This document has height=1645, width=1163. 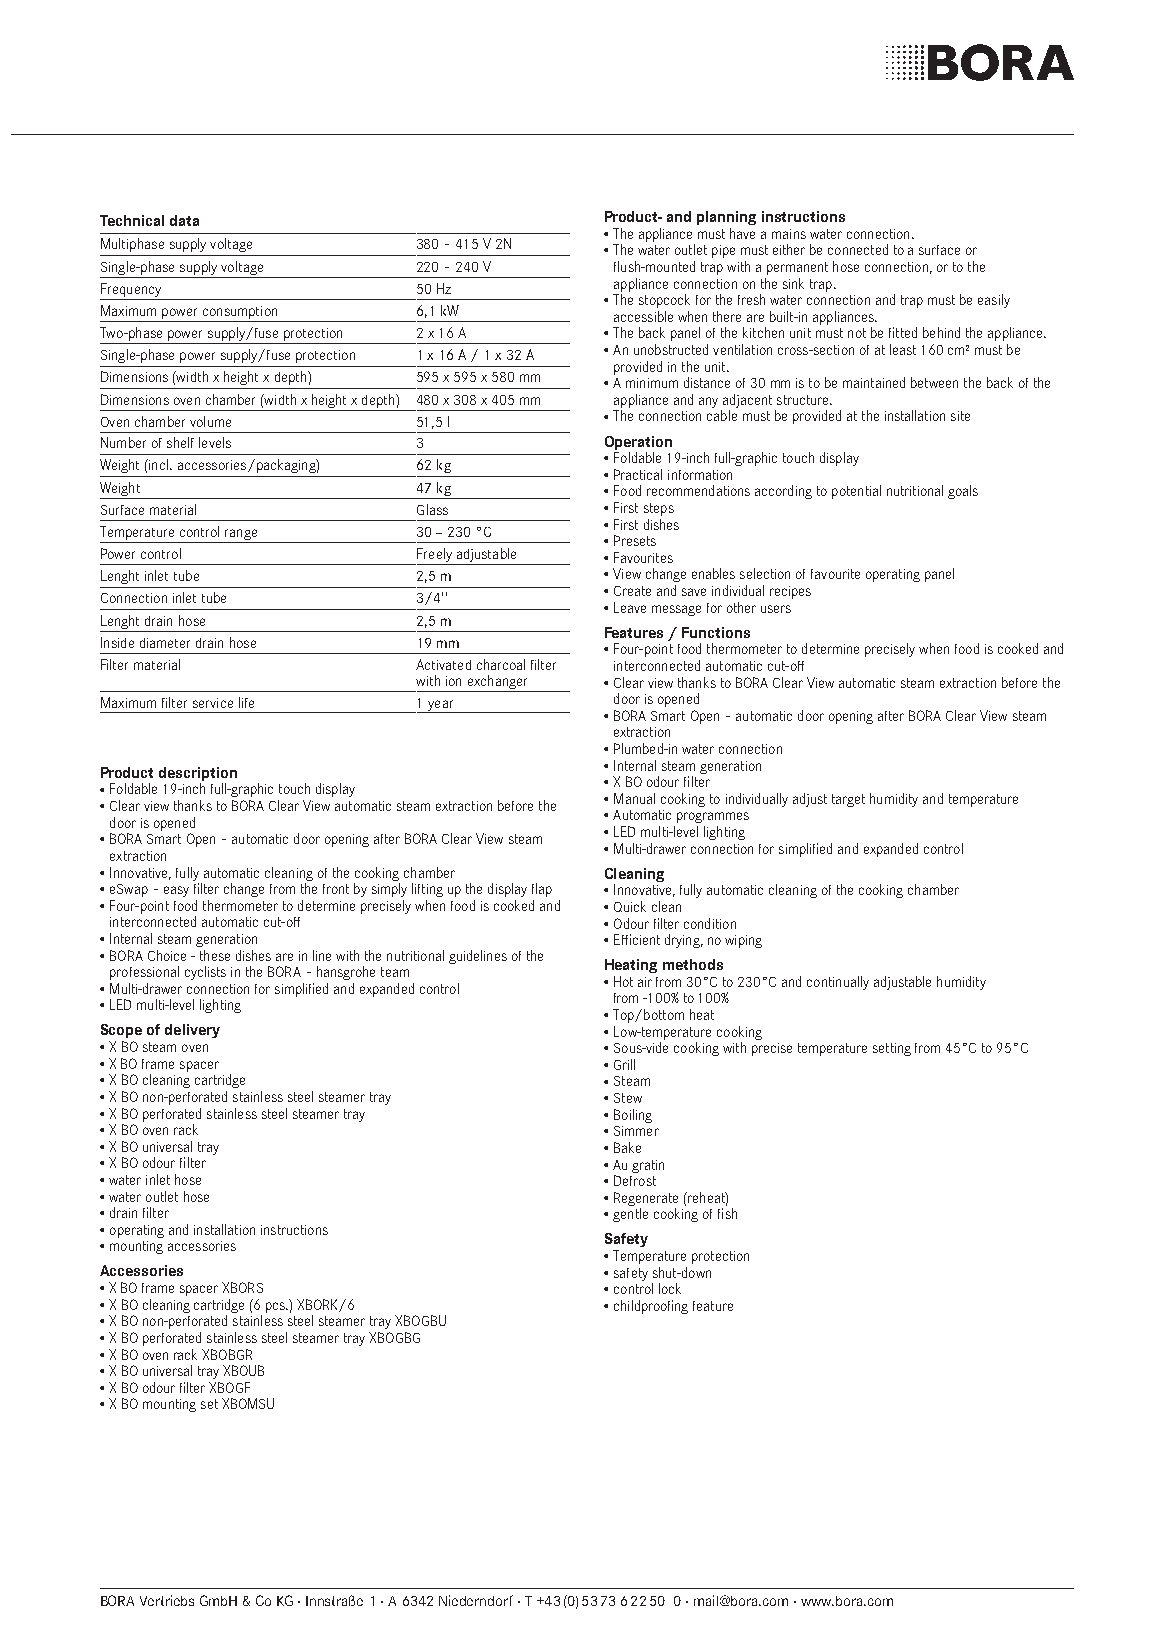 What do you see at coordinates (192, 1031) in the document?
I see `delivery` at bounding box center [192, 1031].
